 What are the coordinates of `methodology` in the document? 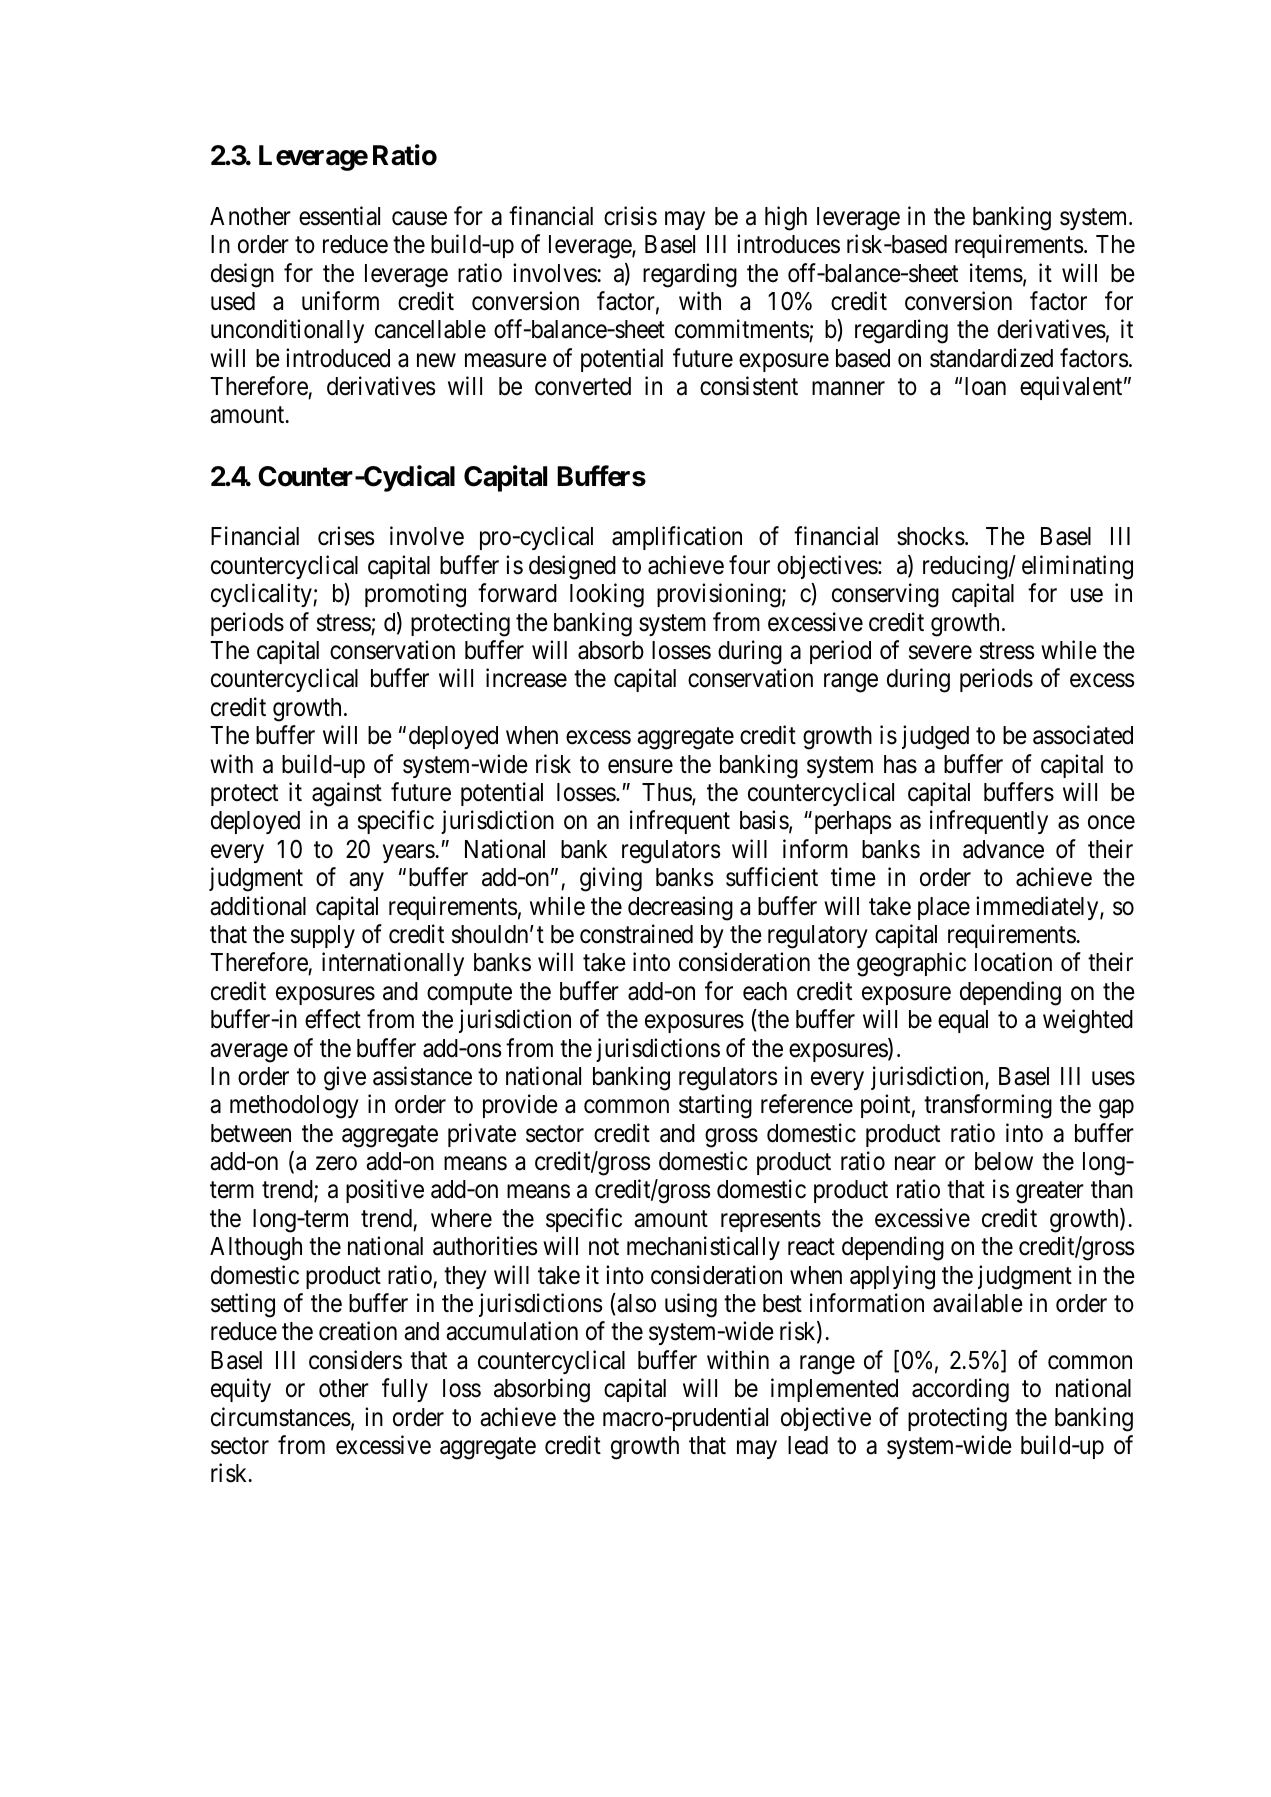 It's located at (294, 1107).
